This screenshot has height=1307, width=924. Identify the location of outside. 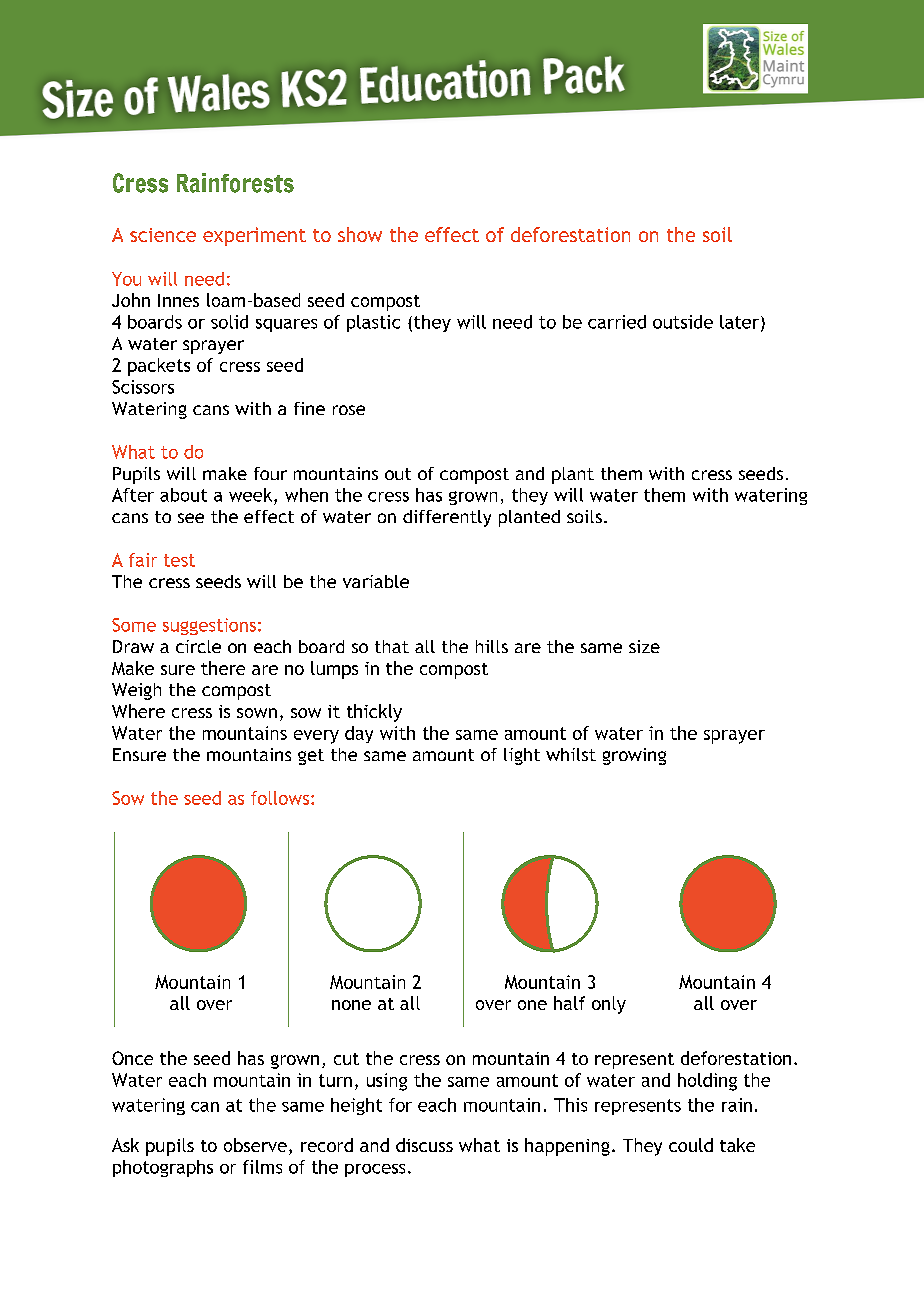
(683, 322).
